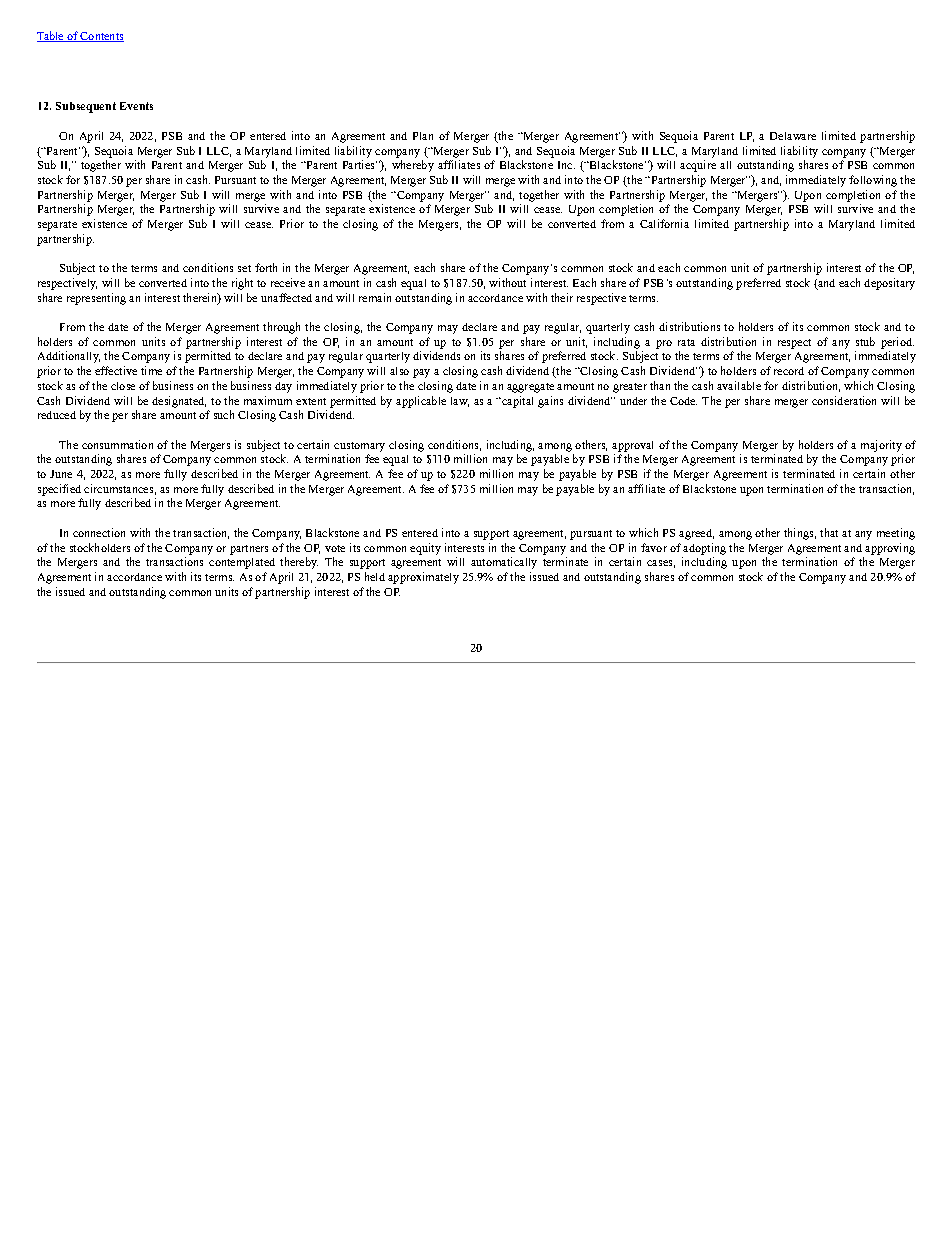 The image size is (952, 1233). What do you see at coordinates (789, 371) in the document?
I see `record` at bounding box center [789, 371].
